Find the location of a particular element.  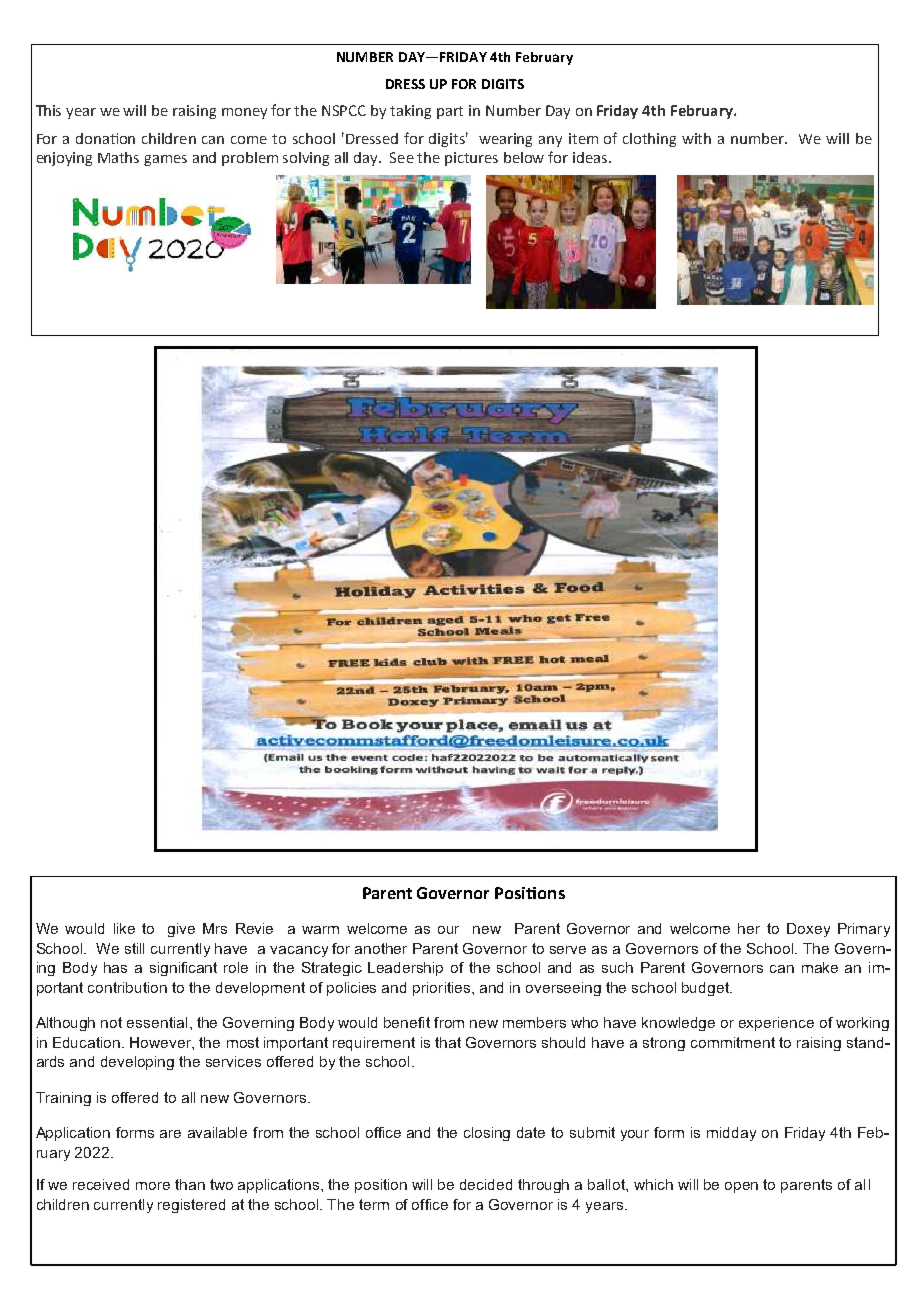

another is located at coordinates (381, 948).
